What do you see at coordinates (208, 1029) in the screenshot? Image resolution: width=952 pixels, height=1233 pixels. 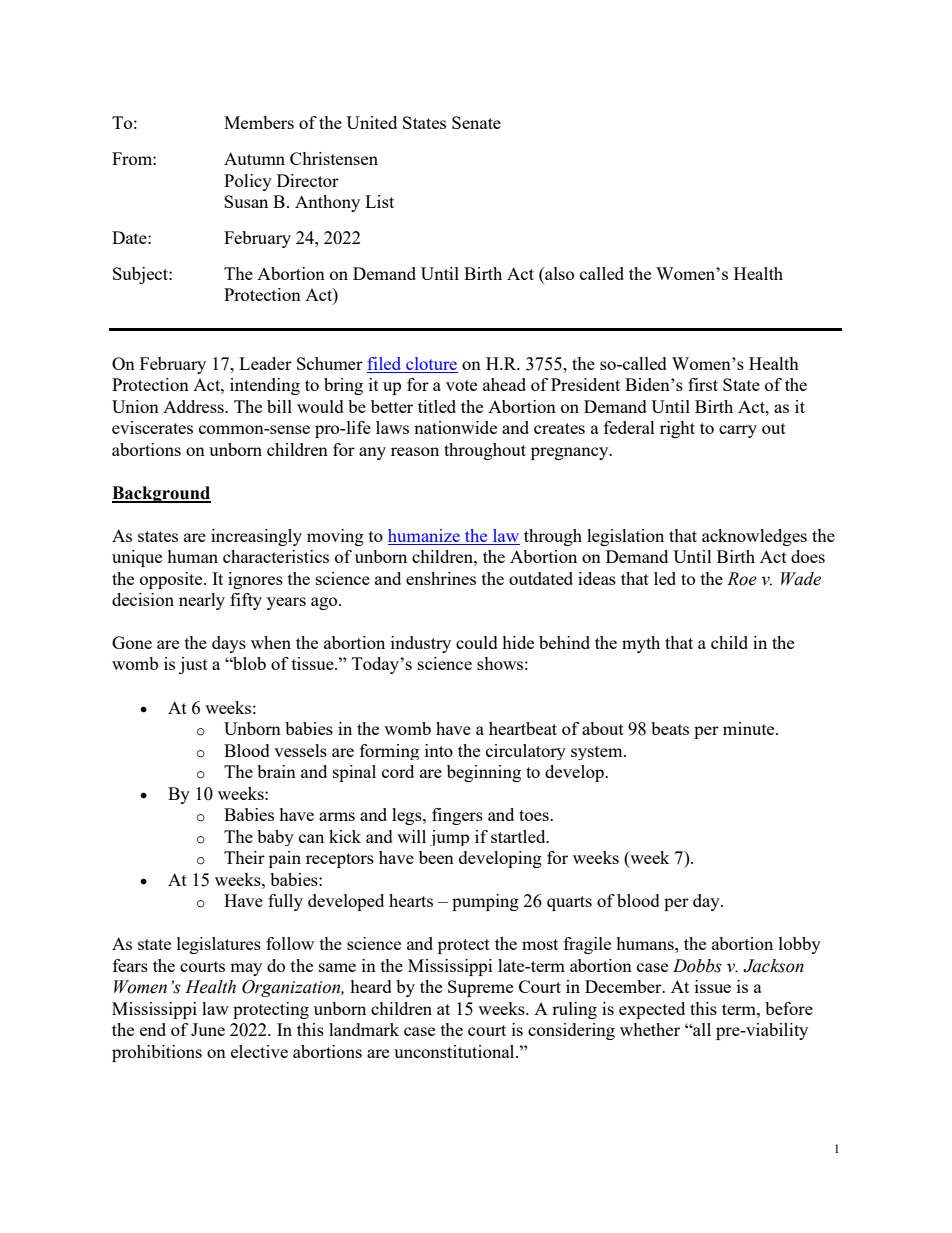 I see `June` at bounding box center [208, 1029].
